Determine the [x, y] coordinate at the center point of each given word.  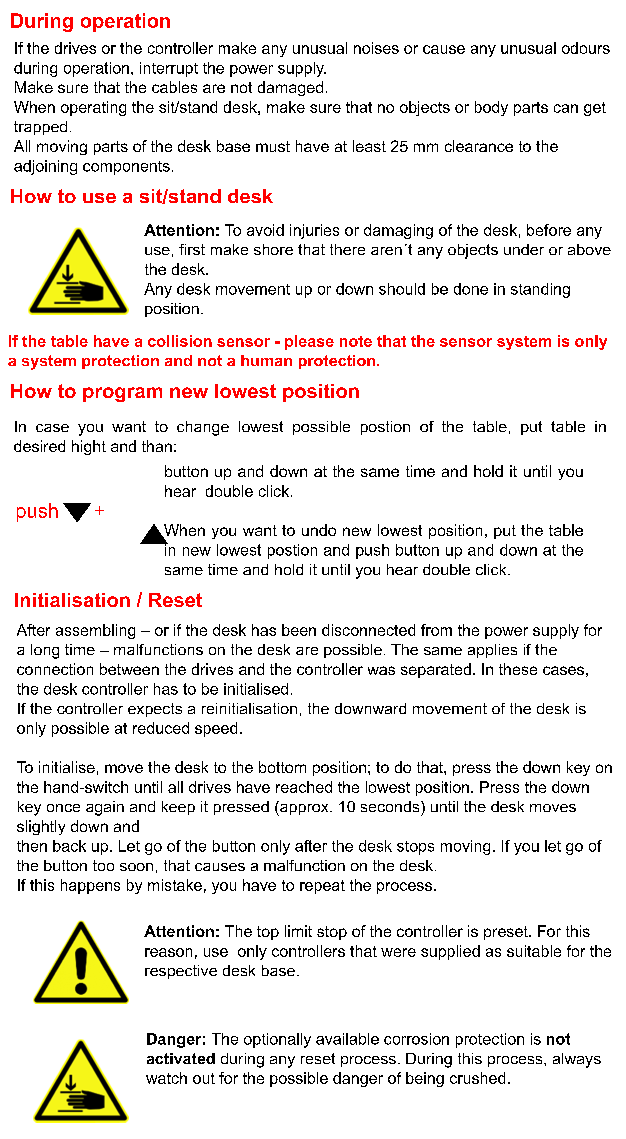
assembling [95, 631]
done [471, 289]
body [491, 108]
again [105, 808]
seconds [391, 806]
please [309, 342]
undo [319, 530]
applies [492, 651]
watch [166, 1078]
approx [304, 808]
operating [93, 108]
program [122, 394]
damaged [290, 88]
